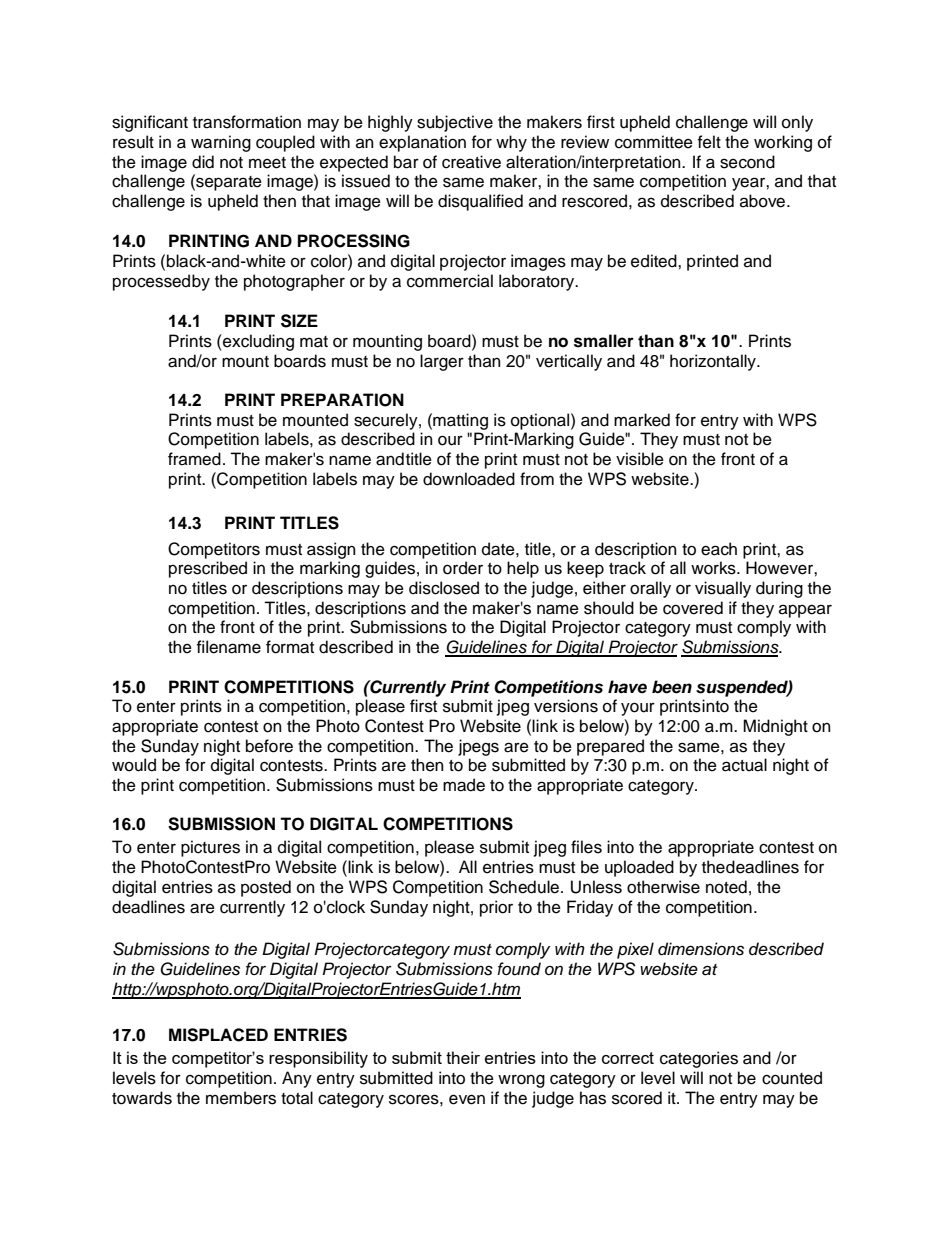  I want to click on pictures, so click(210, 848).
